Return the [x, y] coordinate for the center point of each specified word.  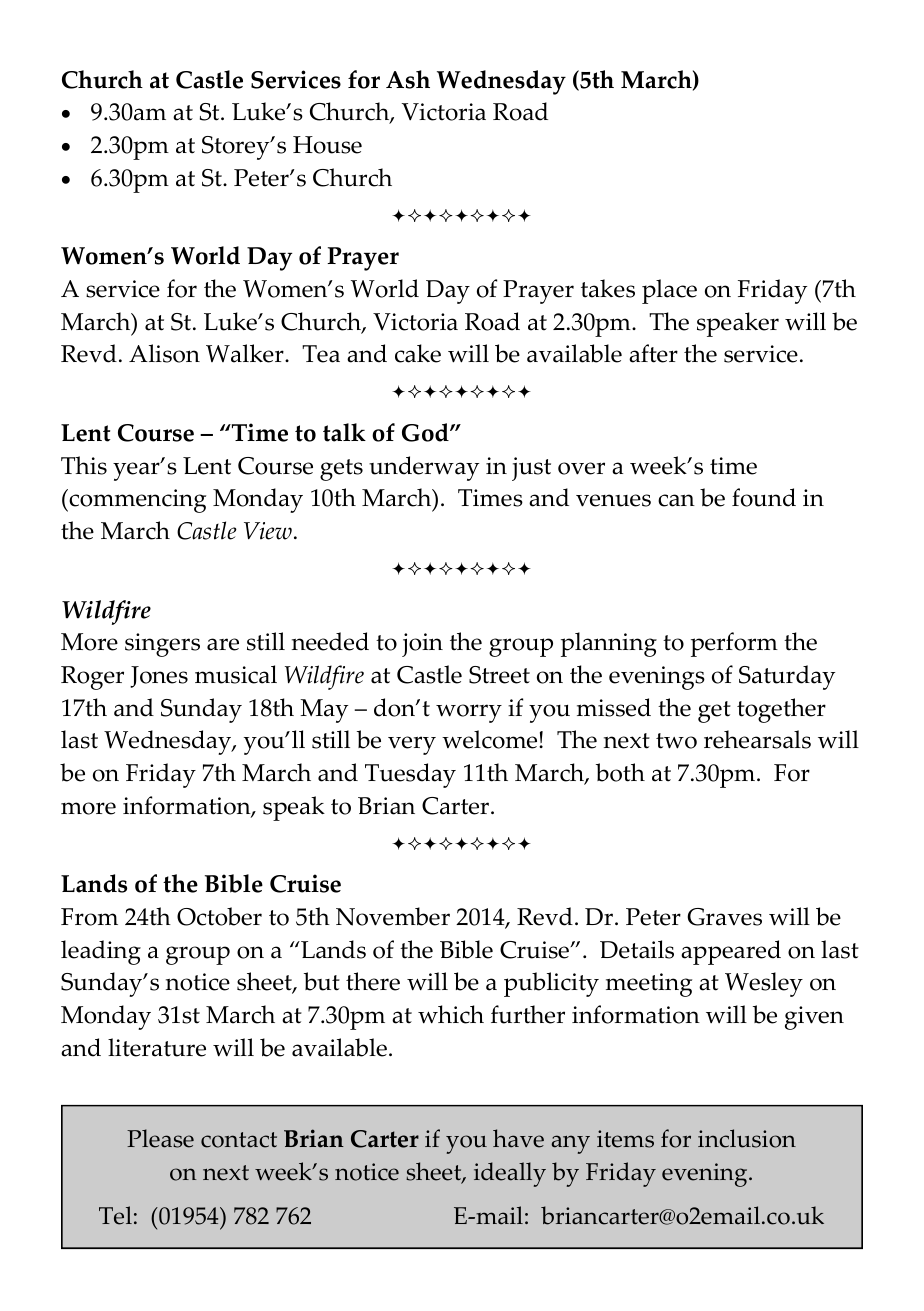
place [669, 291]
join [422, 645]
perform [734, 644]
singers [162, 645]
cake [418, 353]
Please [160, 1138]
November [393, 916]
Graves [724, 917]
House [327, 145]
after [653, 353]
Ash [408, 79]
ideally [510, 1174]
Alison [164, 353]
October [219, 916]
